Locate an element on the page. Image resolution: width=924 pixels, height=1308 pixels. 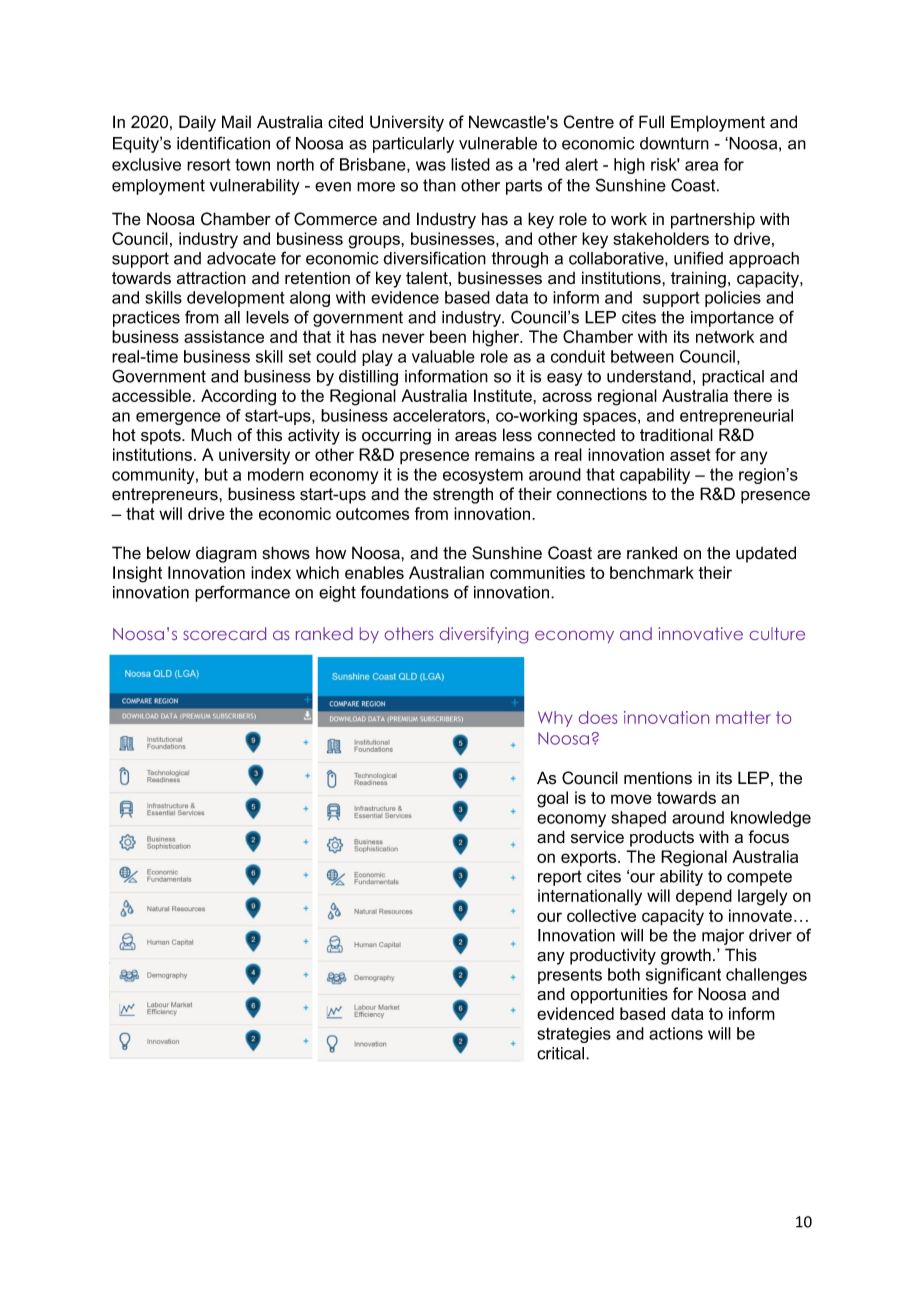
critical is located at coordinates (562, 1053).
